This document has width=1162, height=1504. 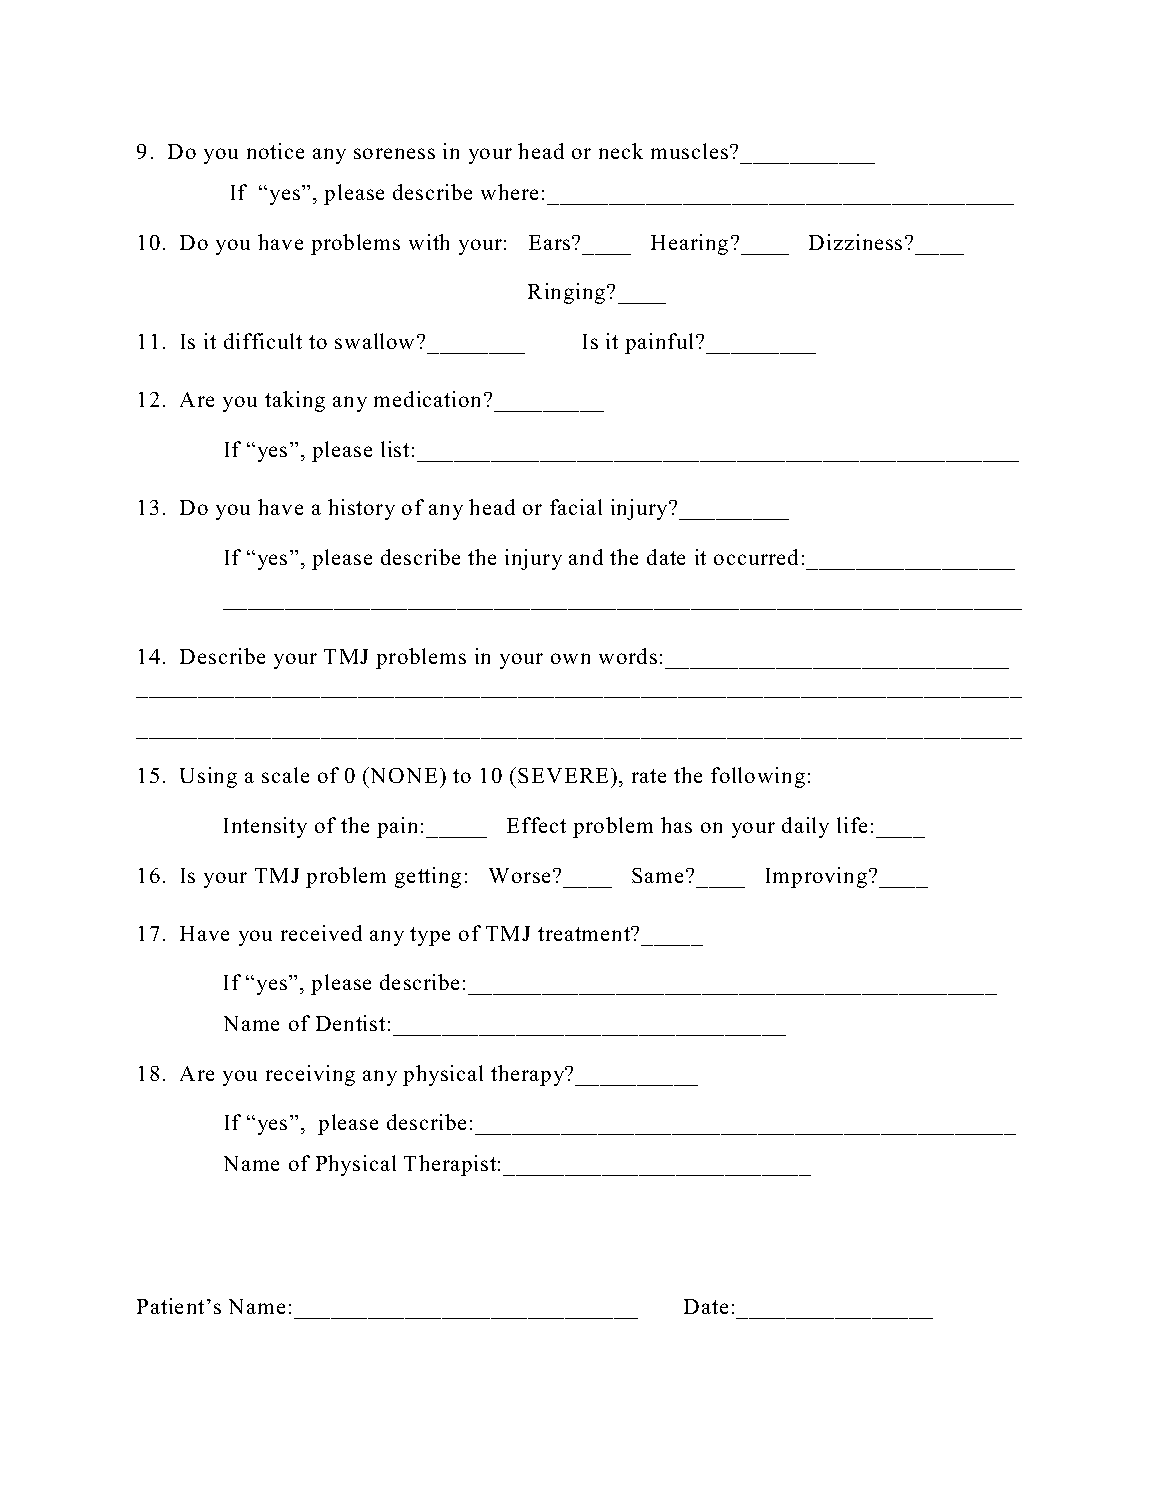 I want to click on and, so click(x=586, y=557).
